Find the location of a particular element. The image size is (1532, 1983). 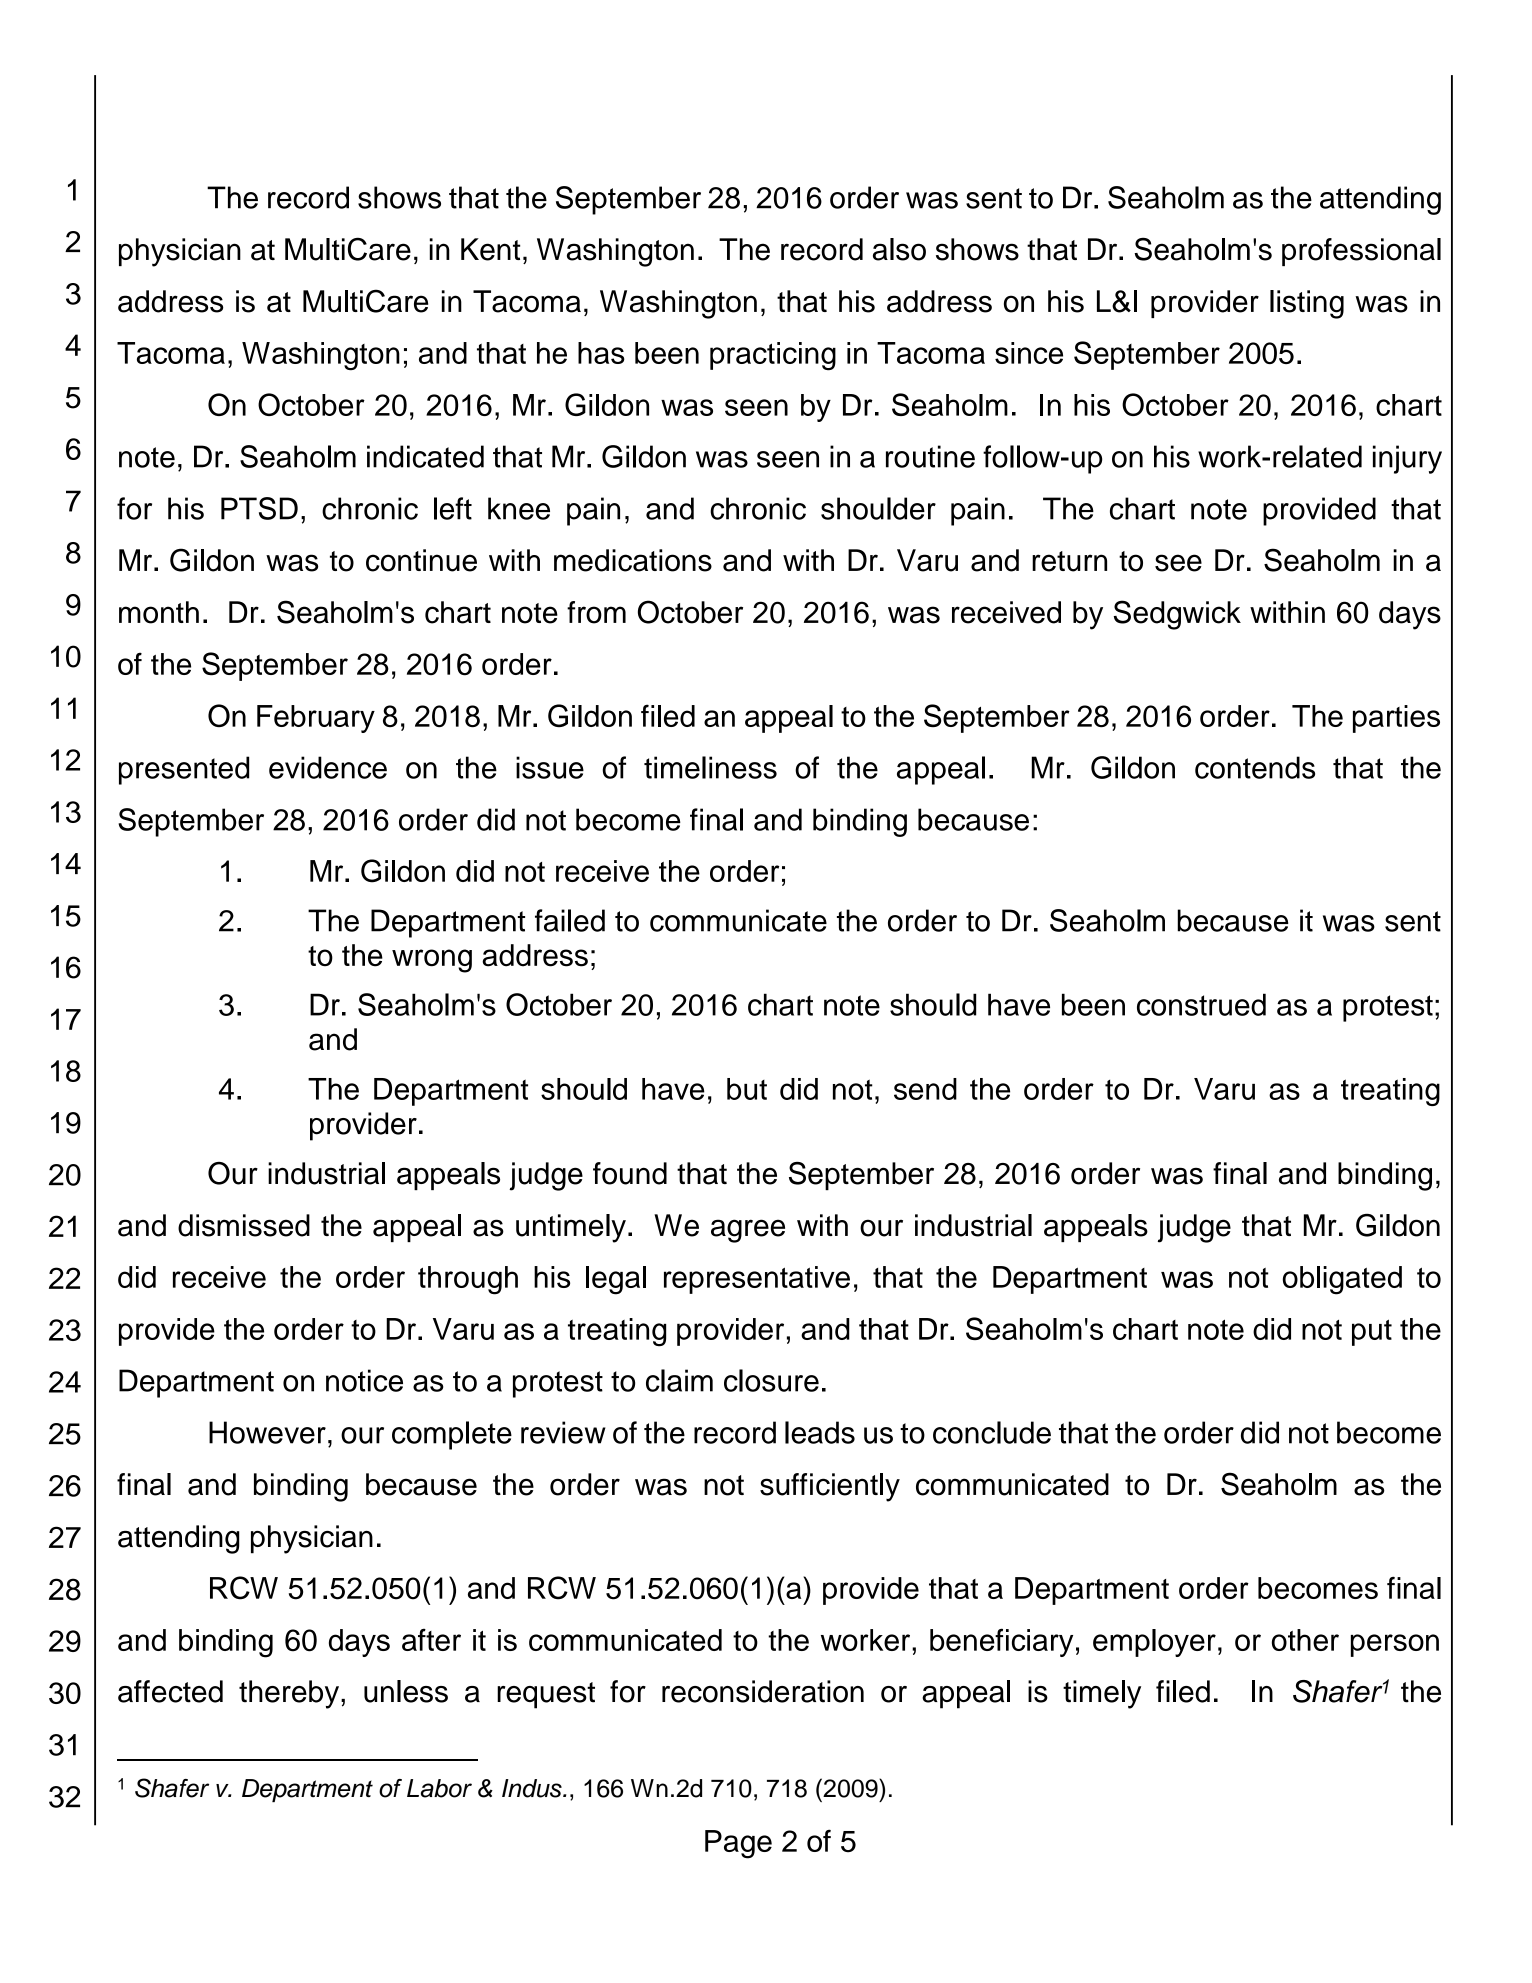

However is located at coordinates (267, 1432).
